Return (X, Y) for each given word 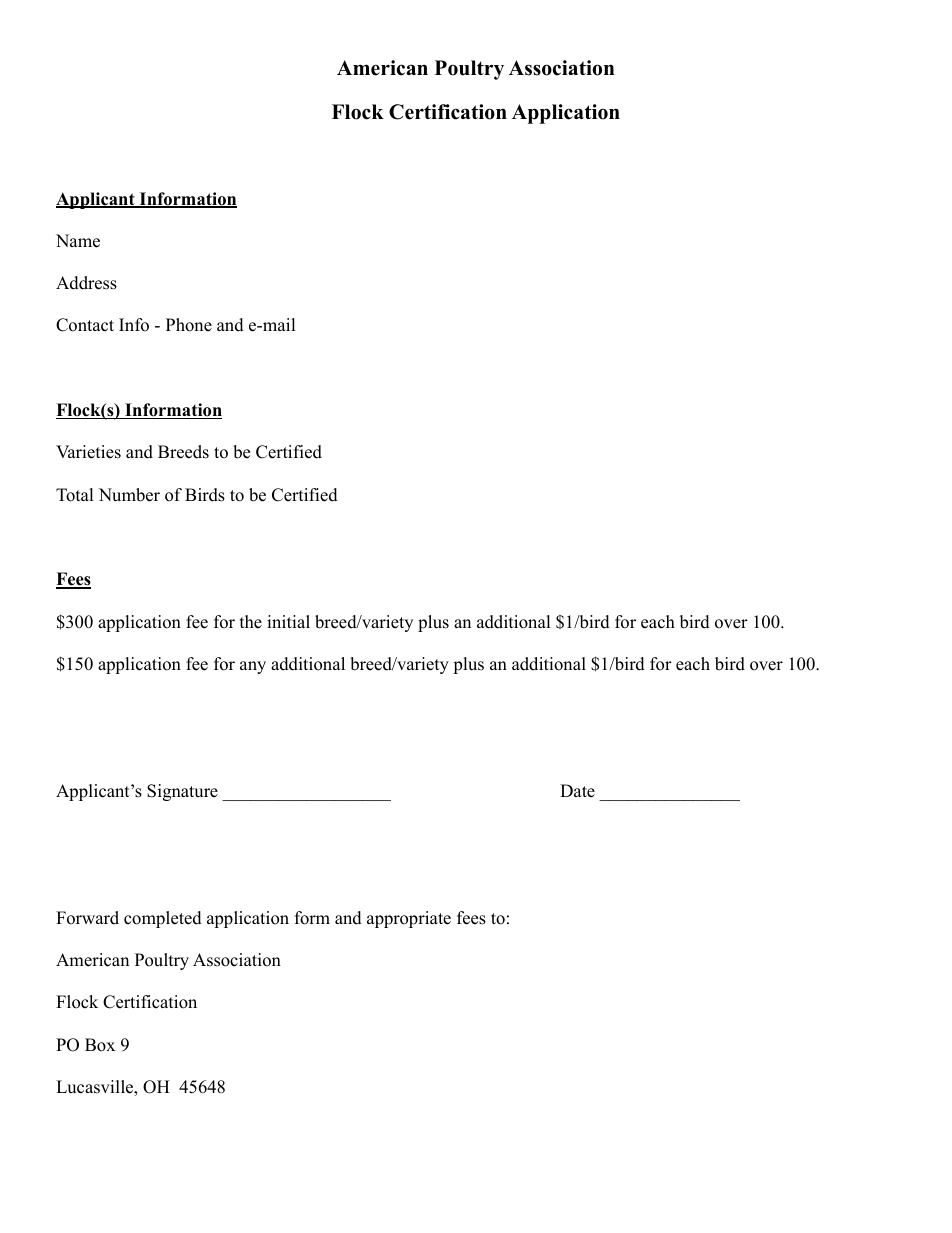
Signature (182, 792)
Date (577, 791)
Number (129, 495)
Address (86, 283)
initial (288, 621)
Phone (189, 325)
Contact (85, 325)
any (253, 667)
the (251, 622)
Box (100, 1045)
